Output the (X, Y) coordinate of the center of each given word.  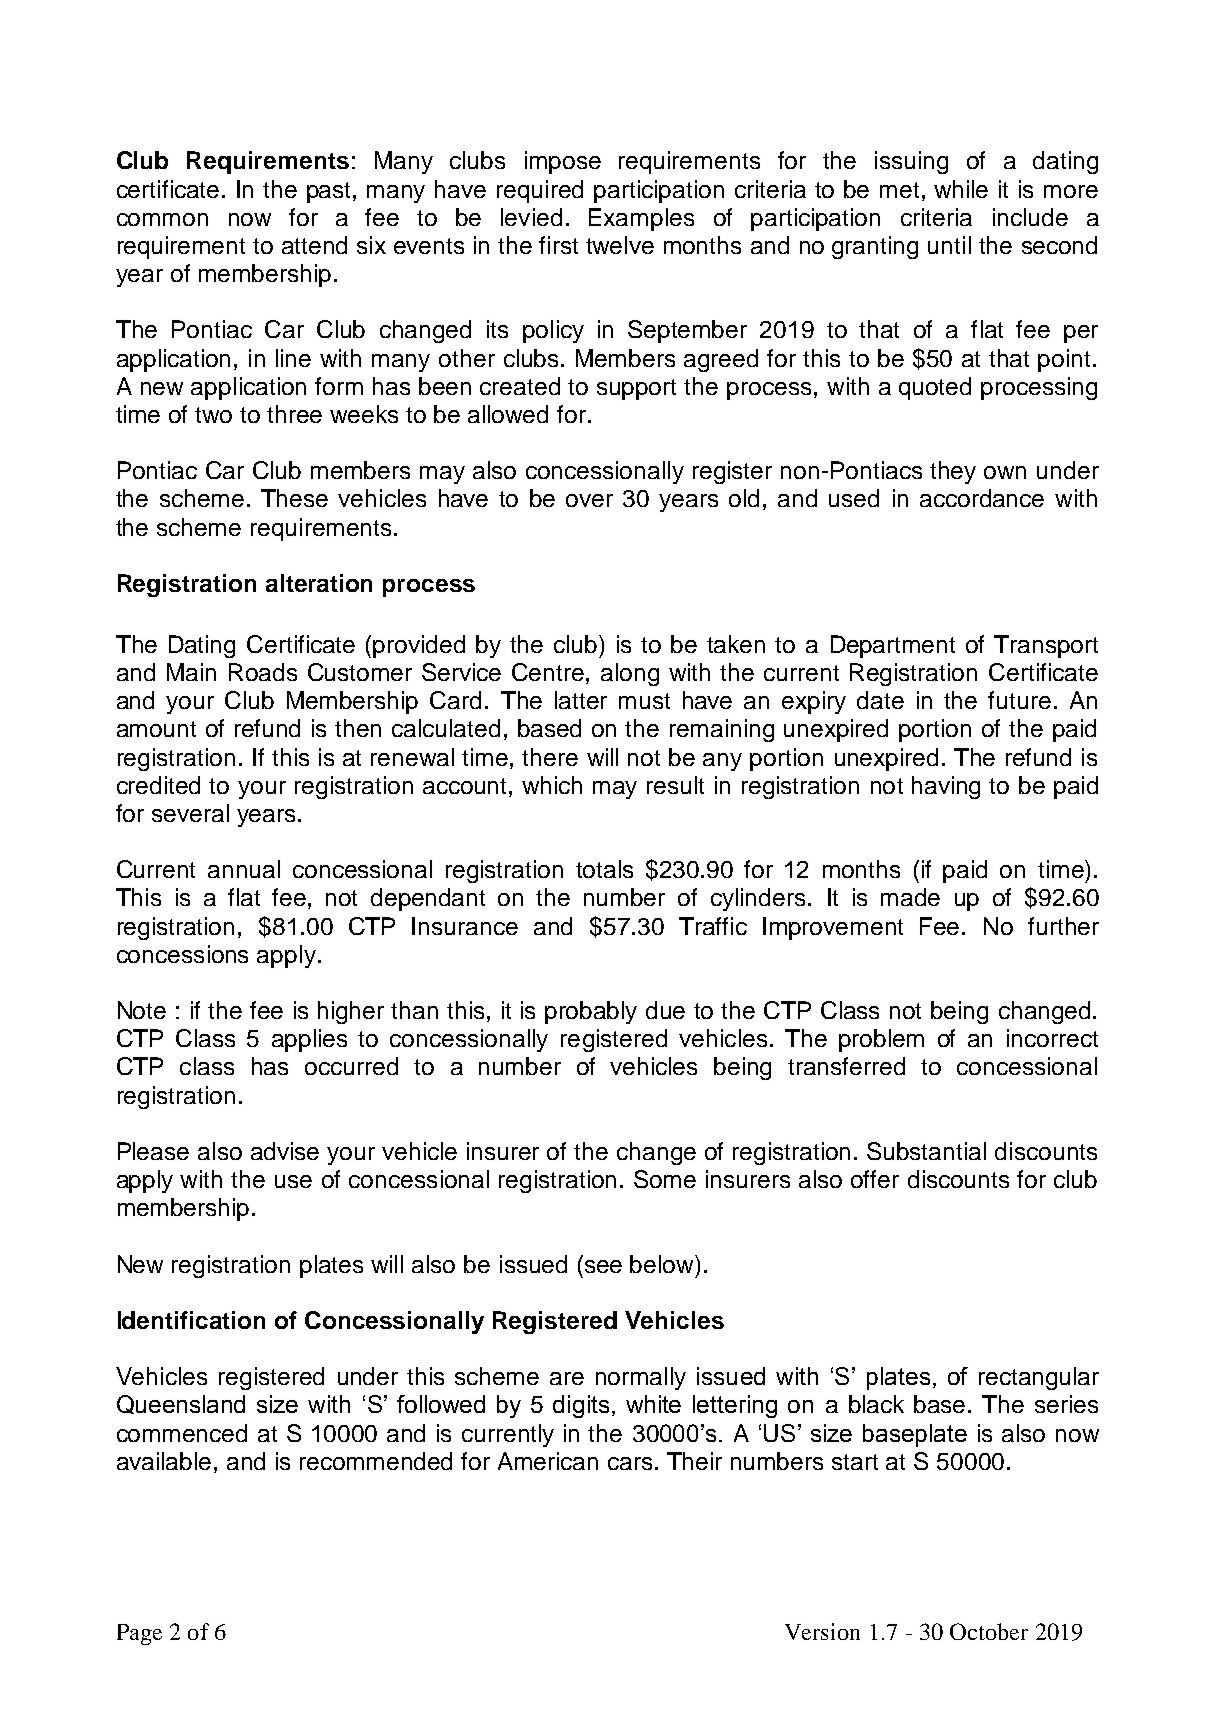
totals (604, 869)
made (910, 897)
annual (244, 869)
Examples (641, 219)
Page (139, 1634)
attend (314, 245)
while (961, 189)
